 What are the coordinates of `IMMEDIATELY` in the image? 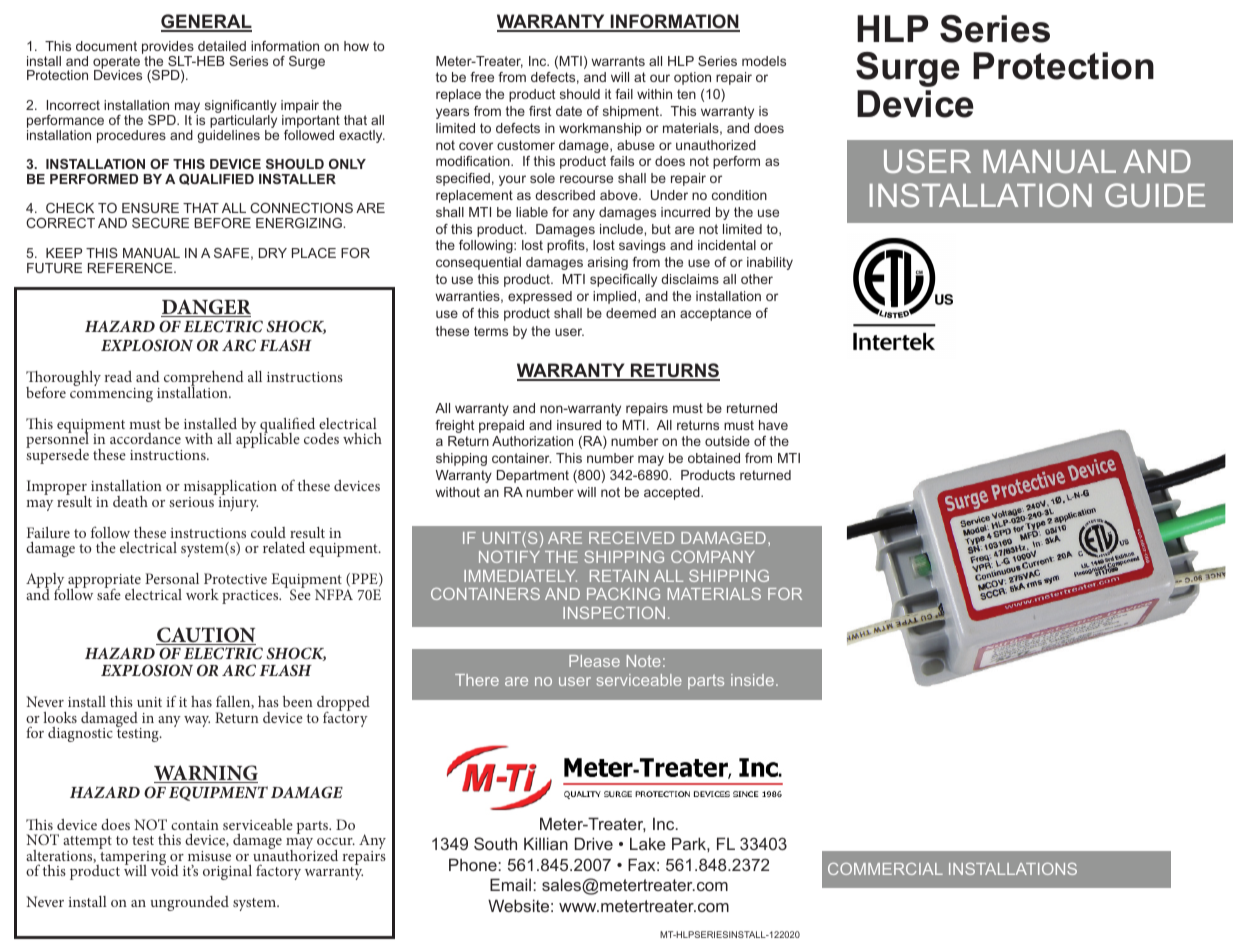 It's located at (520, 576).
